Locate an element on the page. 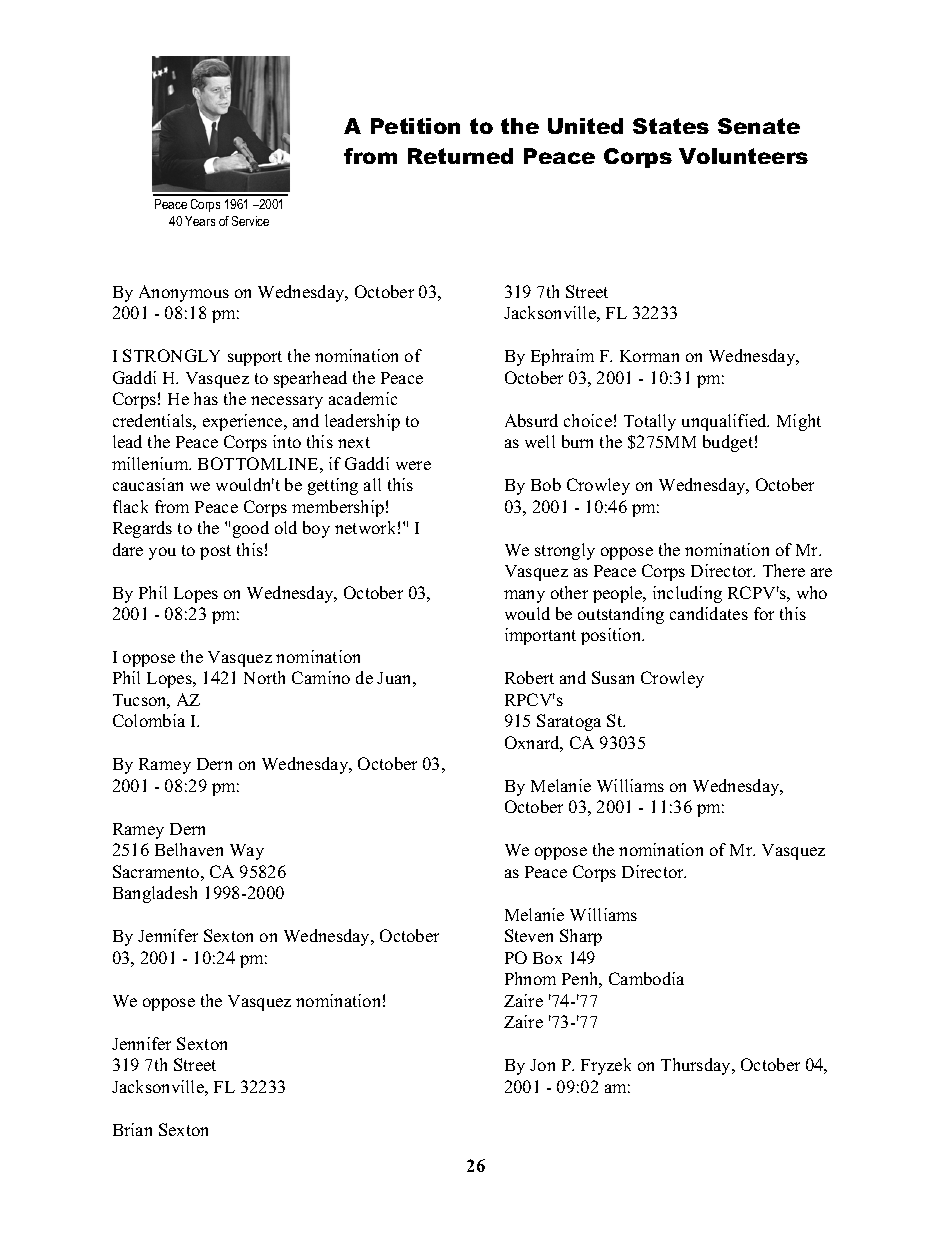  Returned is located at coordinates (460, 156).
